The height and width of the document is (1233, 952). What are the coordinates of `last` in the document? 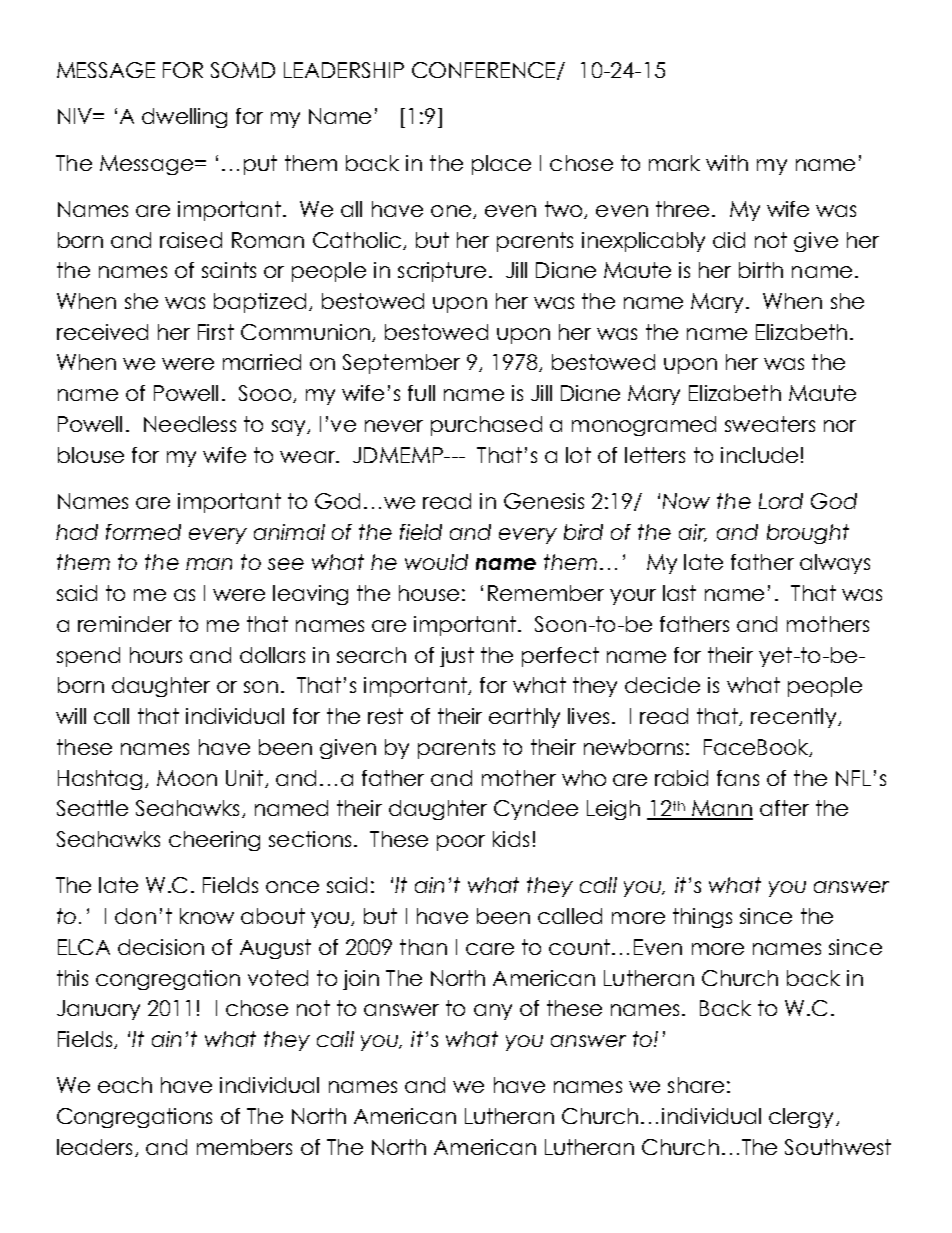 It's located at (679, 593).
